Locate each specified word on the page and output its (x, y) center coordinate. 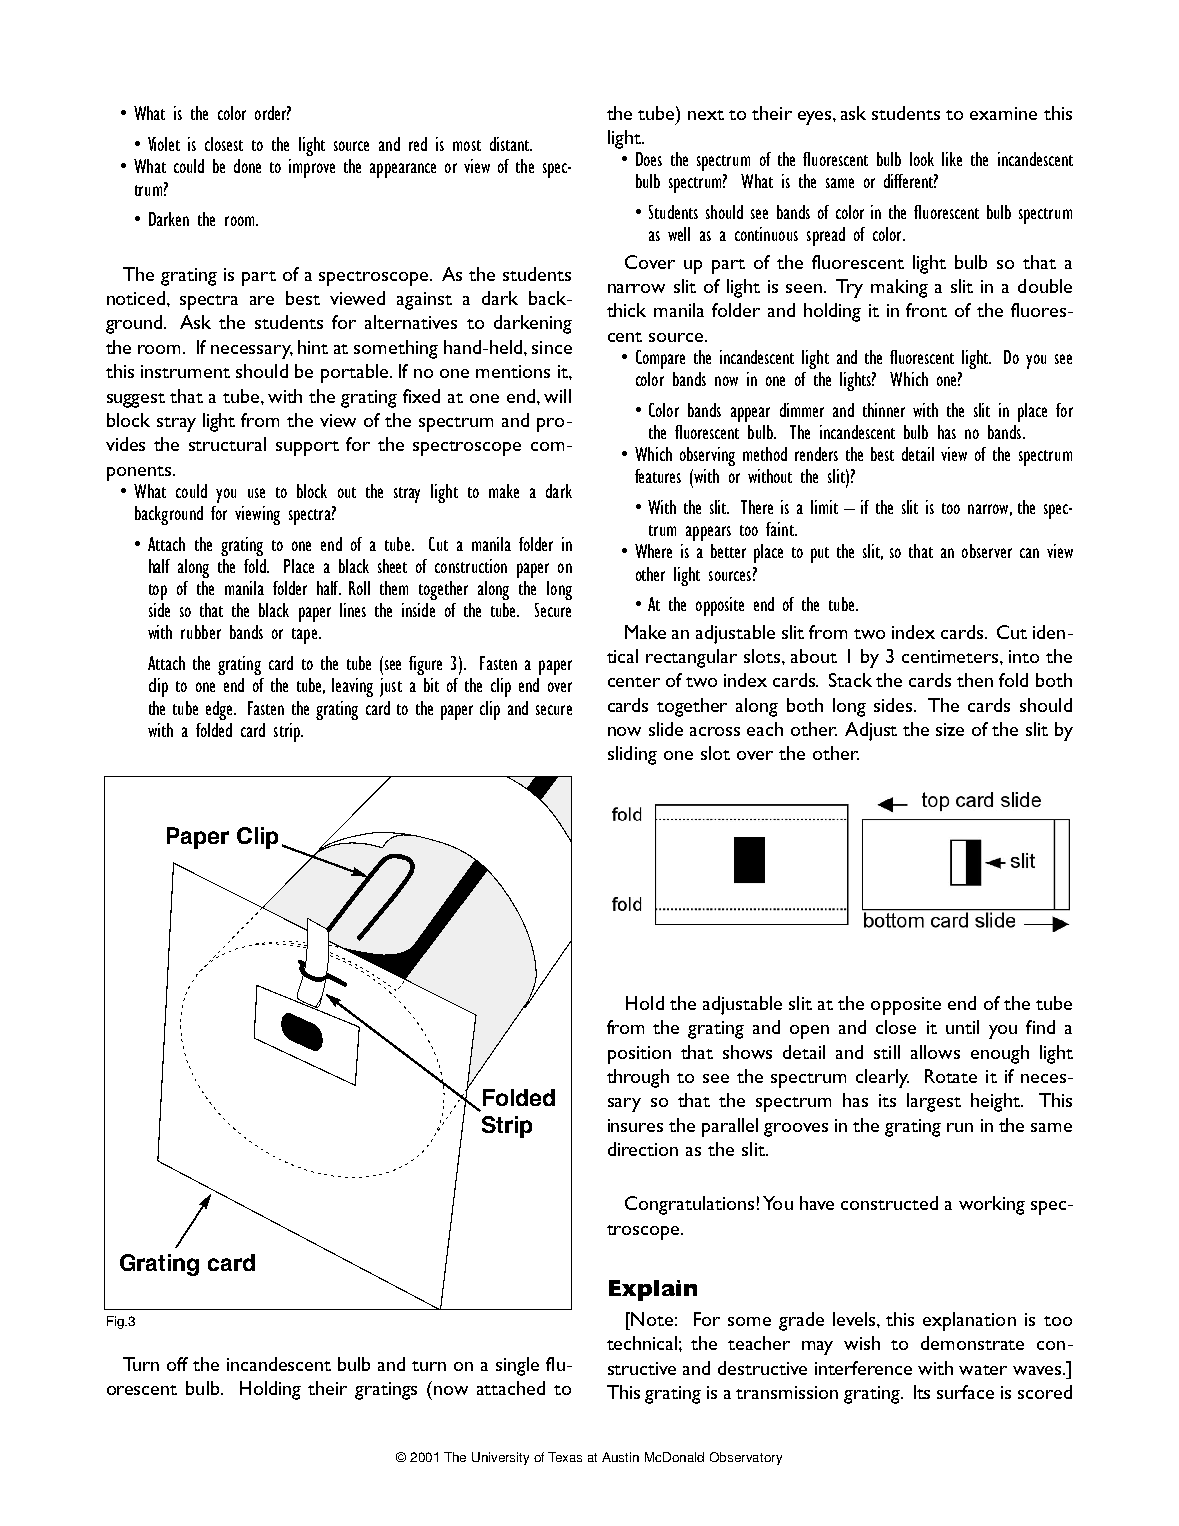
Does (649, 159)
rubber (201, 632)
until (962, 1027)
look (922, 159)
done (247, 166)
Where (653, 551)
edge (220, 710)
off (177, 1364)
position (639, 1055)
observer (987, 551)
